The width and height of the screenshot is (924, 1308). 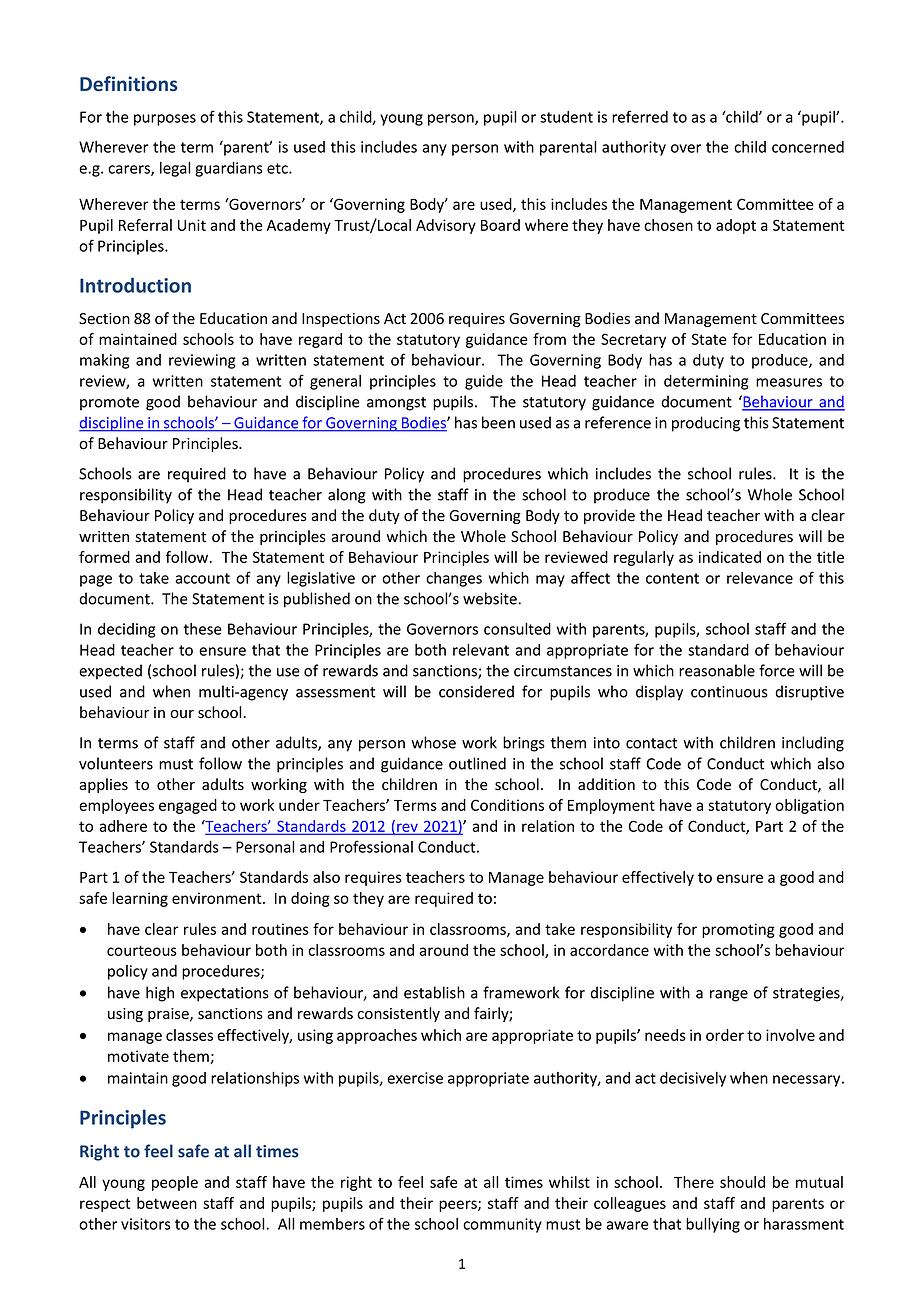 I want to click on environment, so click(x=218, y=898).
